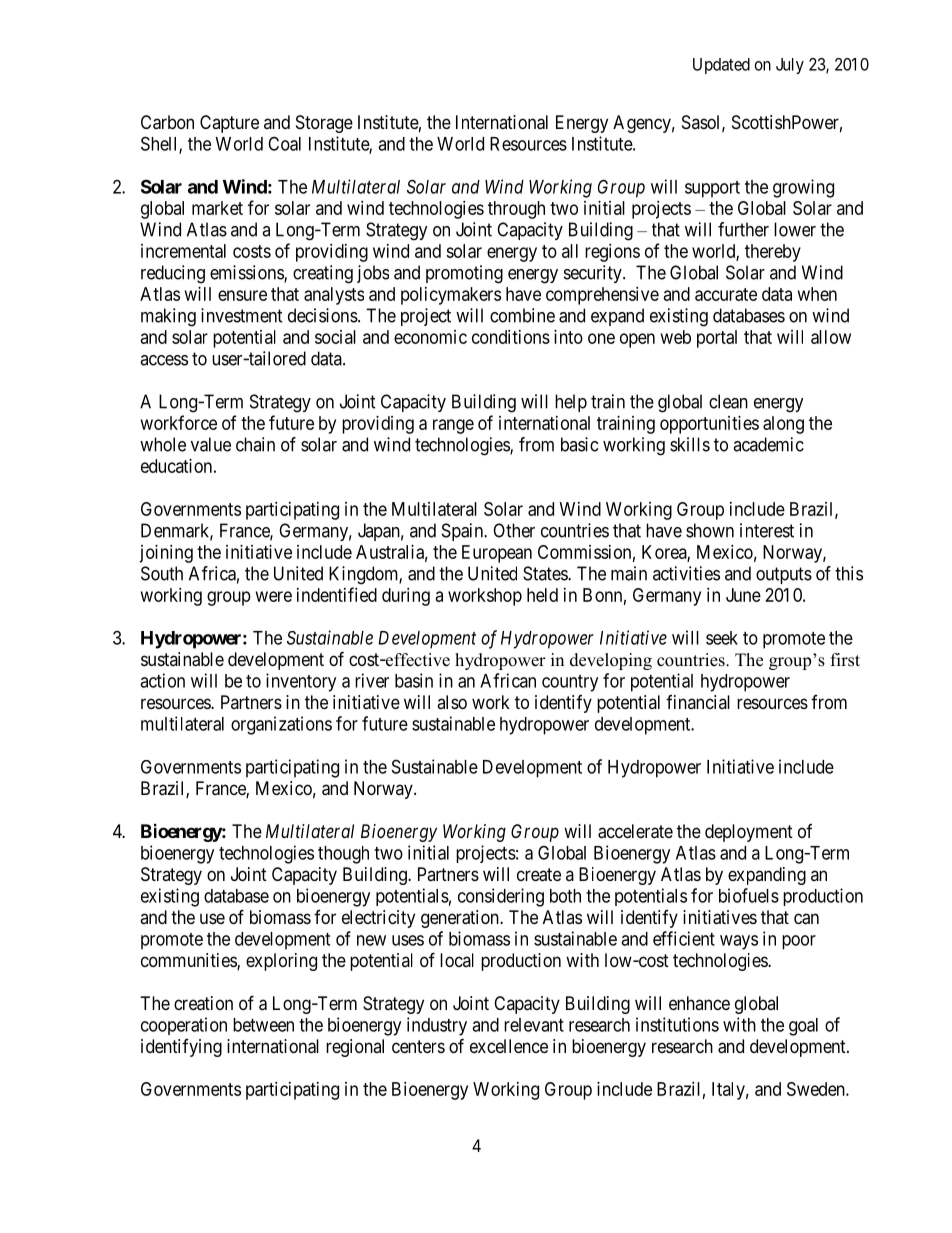  Describe the element at coordinates (516, 210) in the screenshot. I see `through` at that location.
